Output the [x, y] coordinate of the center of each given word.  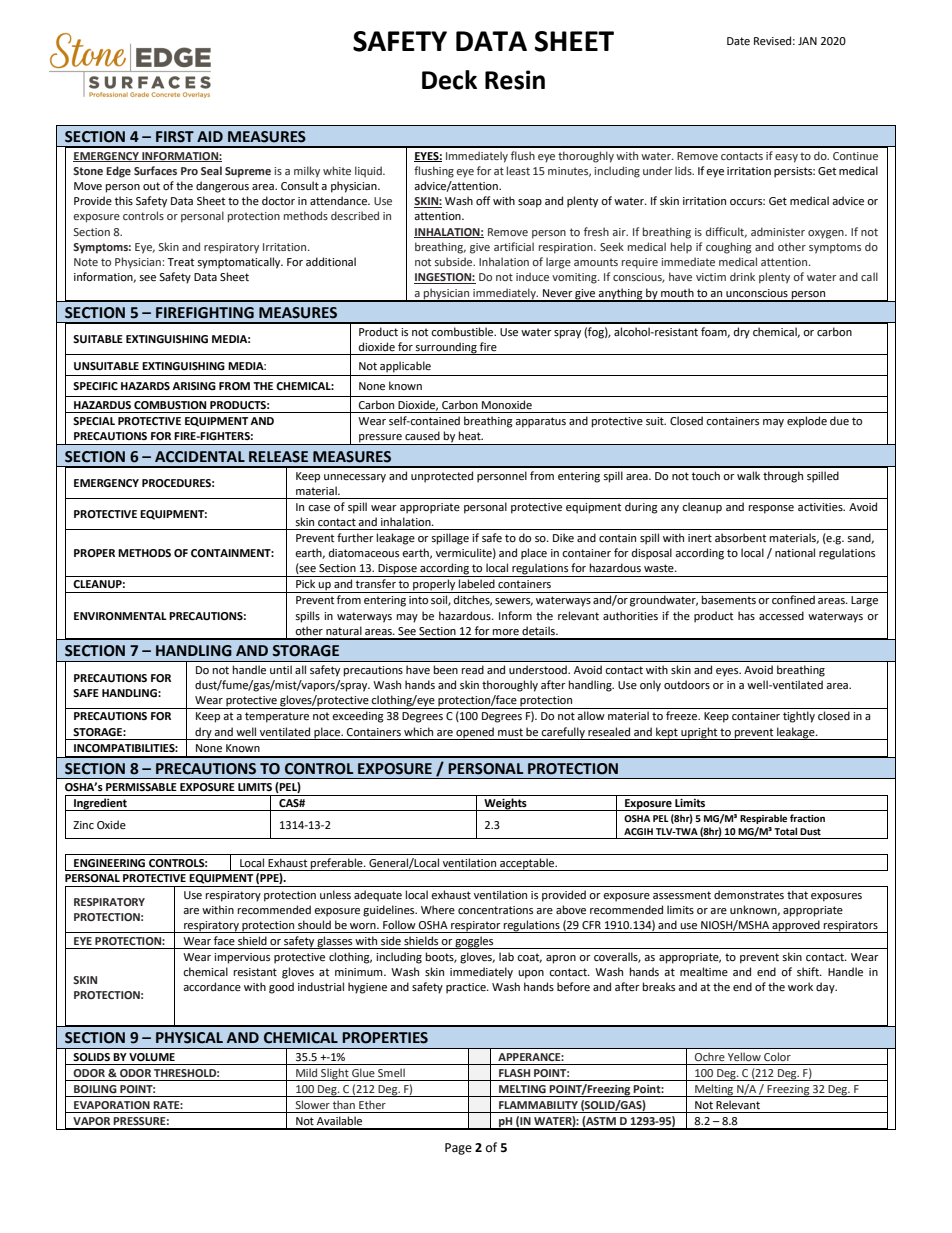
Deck [449, 80]
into [418, 600]
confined [793, 600]
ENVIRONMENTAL [120, 616]
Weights [505, 804]
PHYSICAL [189, 1038]
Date [738, 41]
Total [785, 831]
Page [458, 1149]
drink [742, 276]
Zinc [83, 825]
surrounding [446, 348]
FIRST [175, 137]
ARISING [194, 386]
